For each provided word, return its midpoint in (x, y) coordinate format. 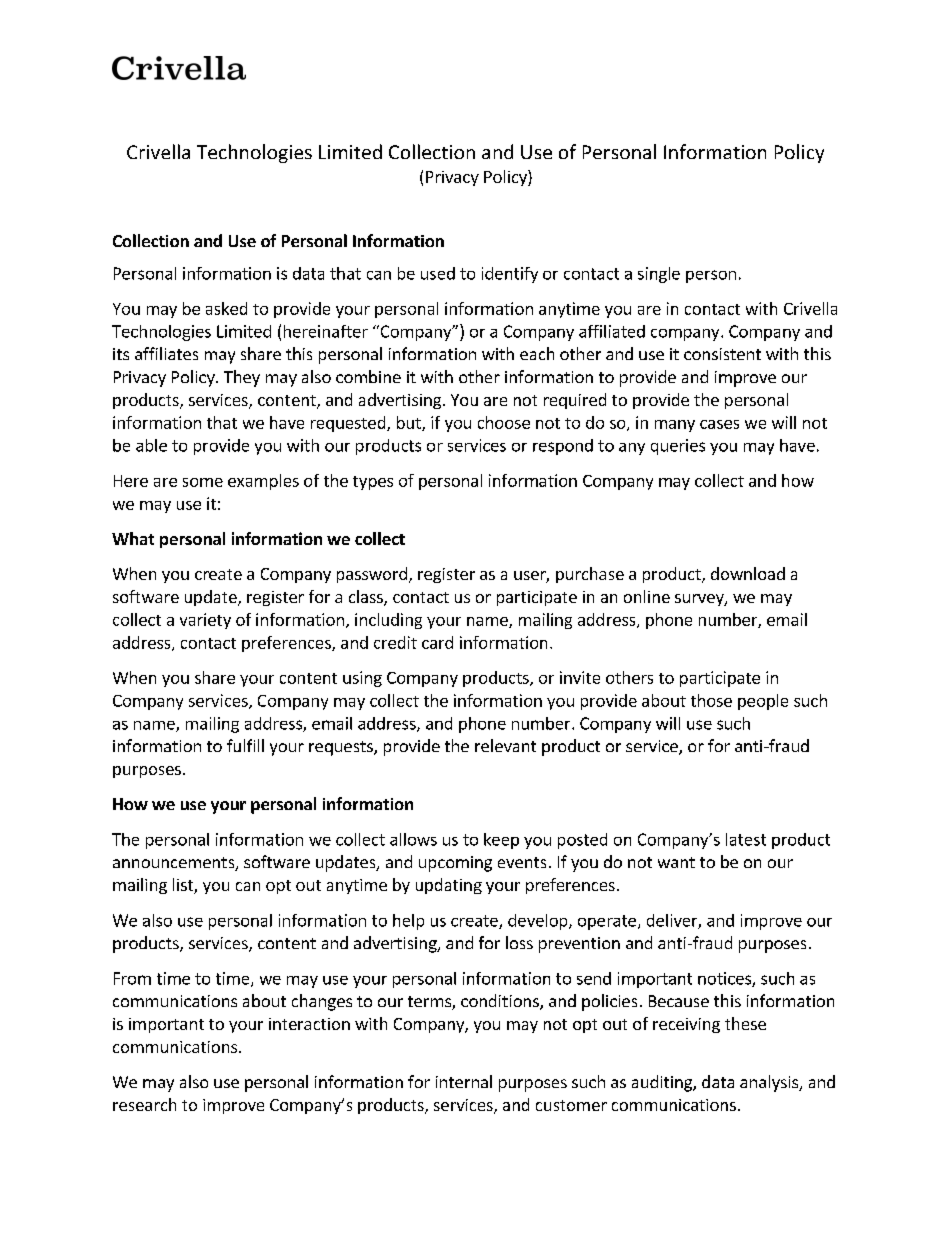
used (438, 273)
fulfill (245, 745)
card (437, 642)
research (144, 1104)
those (711, 700)
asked (226, 308)
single (659, 275)
